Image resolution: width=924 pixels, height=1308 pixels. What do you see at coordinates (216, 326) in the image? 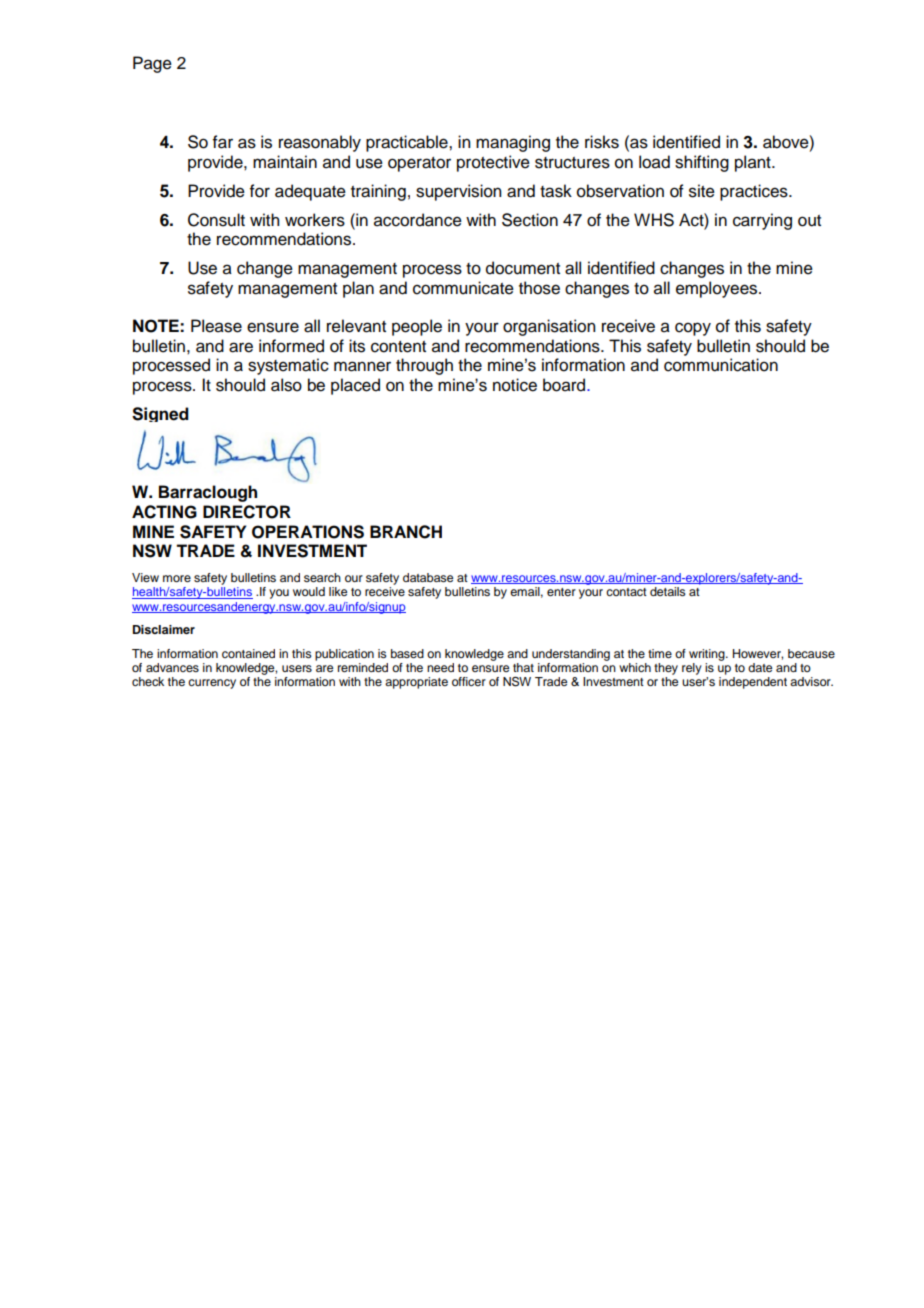
I see `Please` at bounding box center [216, 326].
